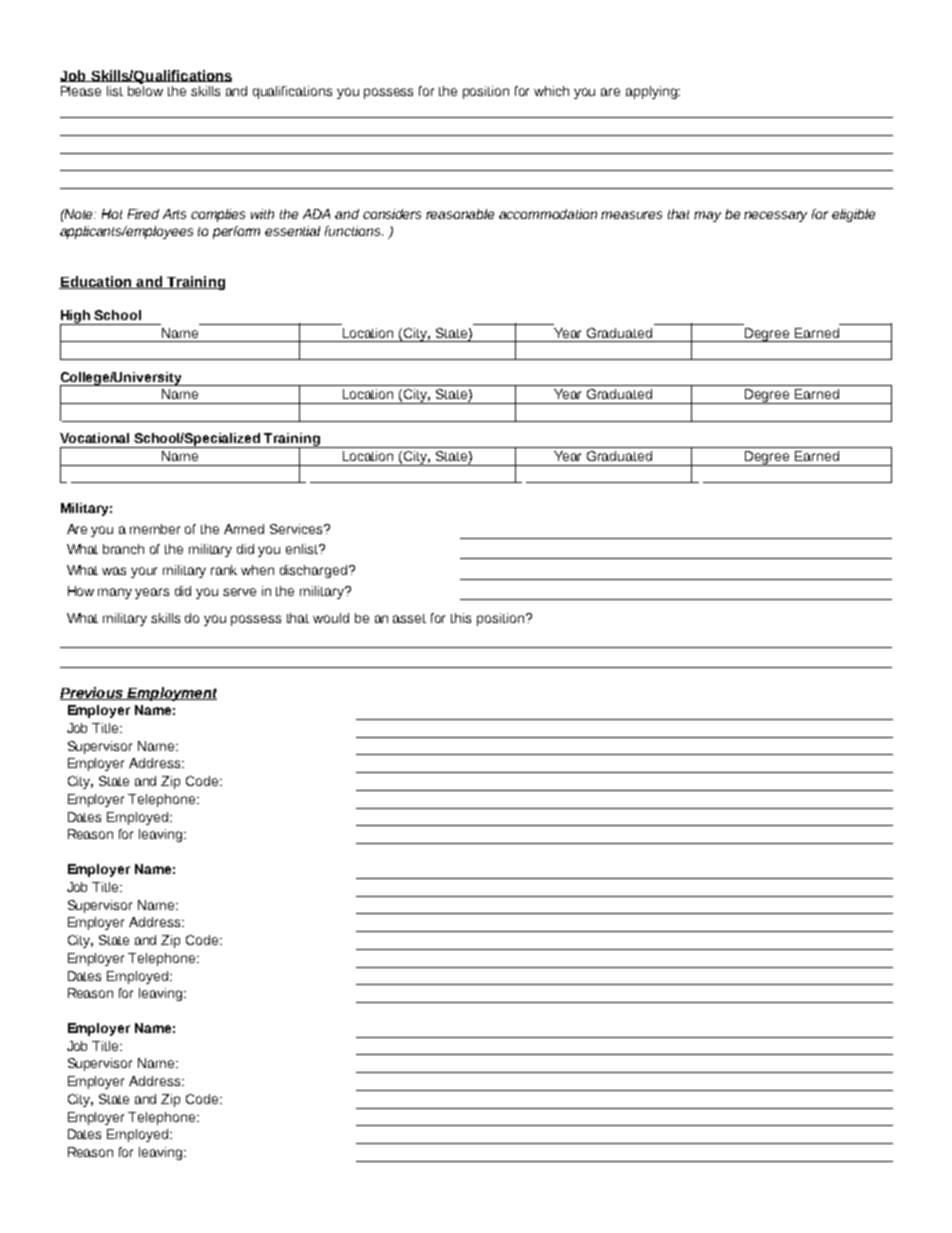 The height and width of the screenshot is (1233, 952). Describe the element at coordinates (775, 216) in the screenshot. I see `necessary` at that location.
